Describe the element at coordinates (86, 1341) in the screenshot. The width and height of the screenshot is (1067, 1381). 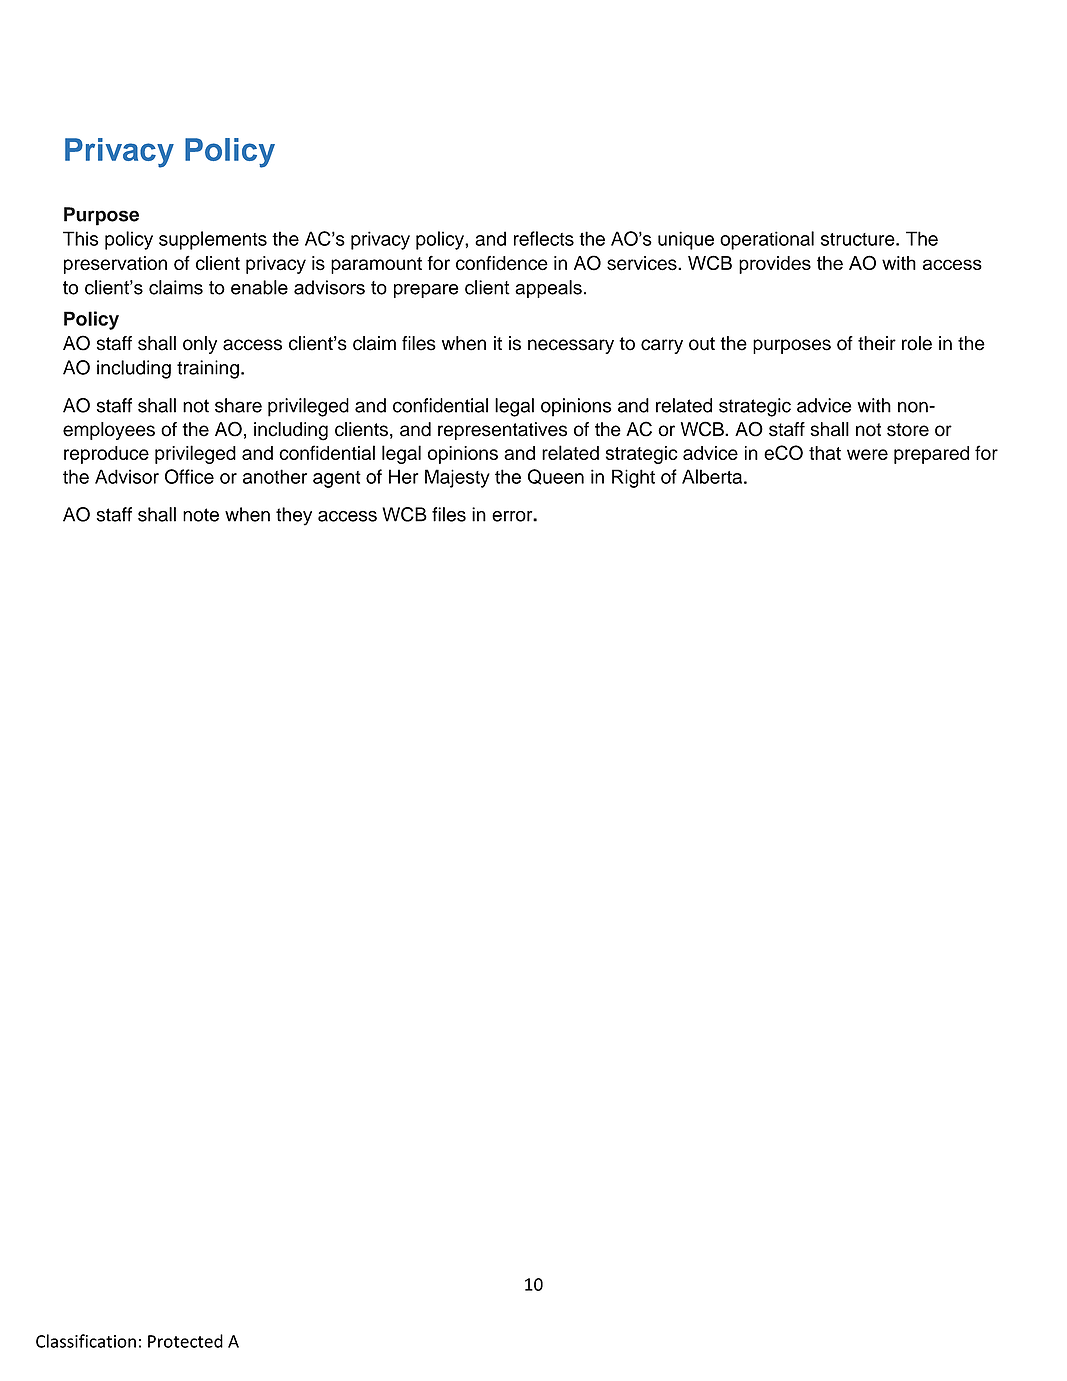
I see `Classification` at that location.
